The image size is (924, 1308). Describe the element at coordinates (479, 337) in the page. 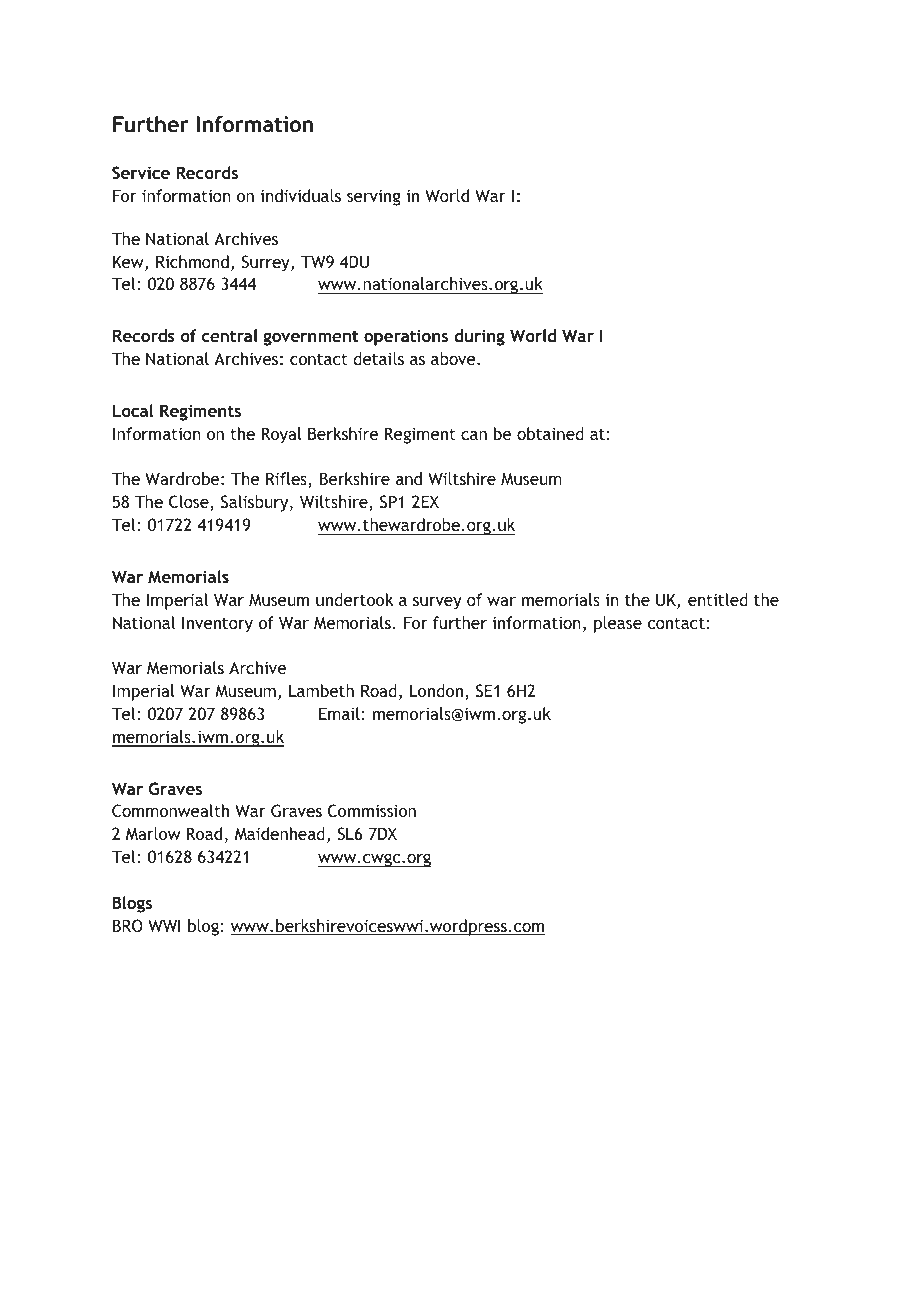

I see `during` at that location.
